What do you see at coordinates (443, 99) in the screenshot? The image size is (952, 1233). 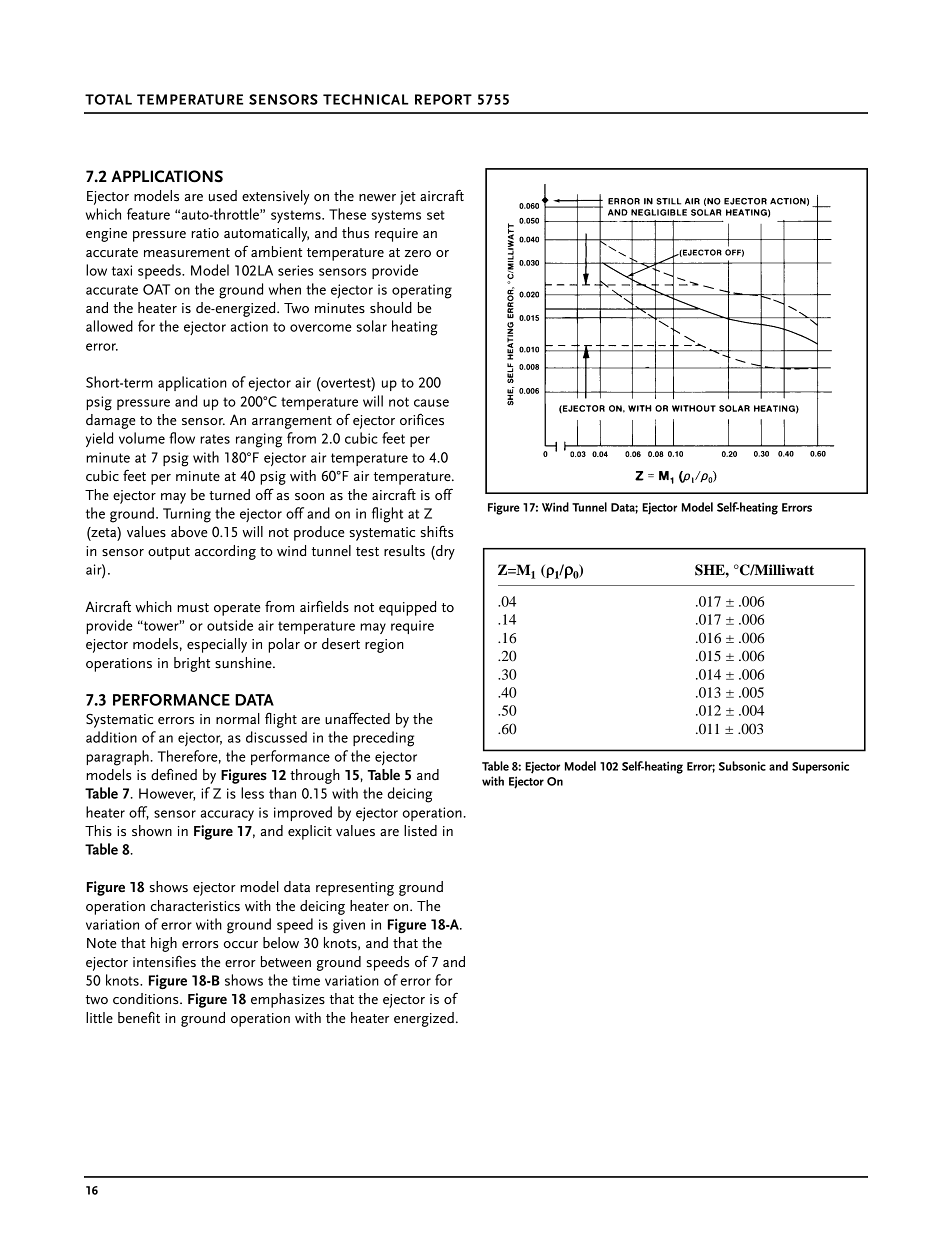 I see `REPORT` at bounding box center [443, 99].
